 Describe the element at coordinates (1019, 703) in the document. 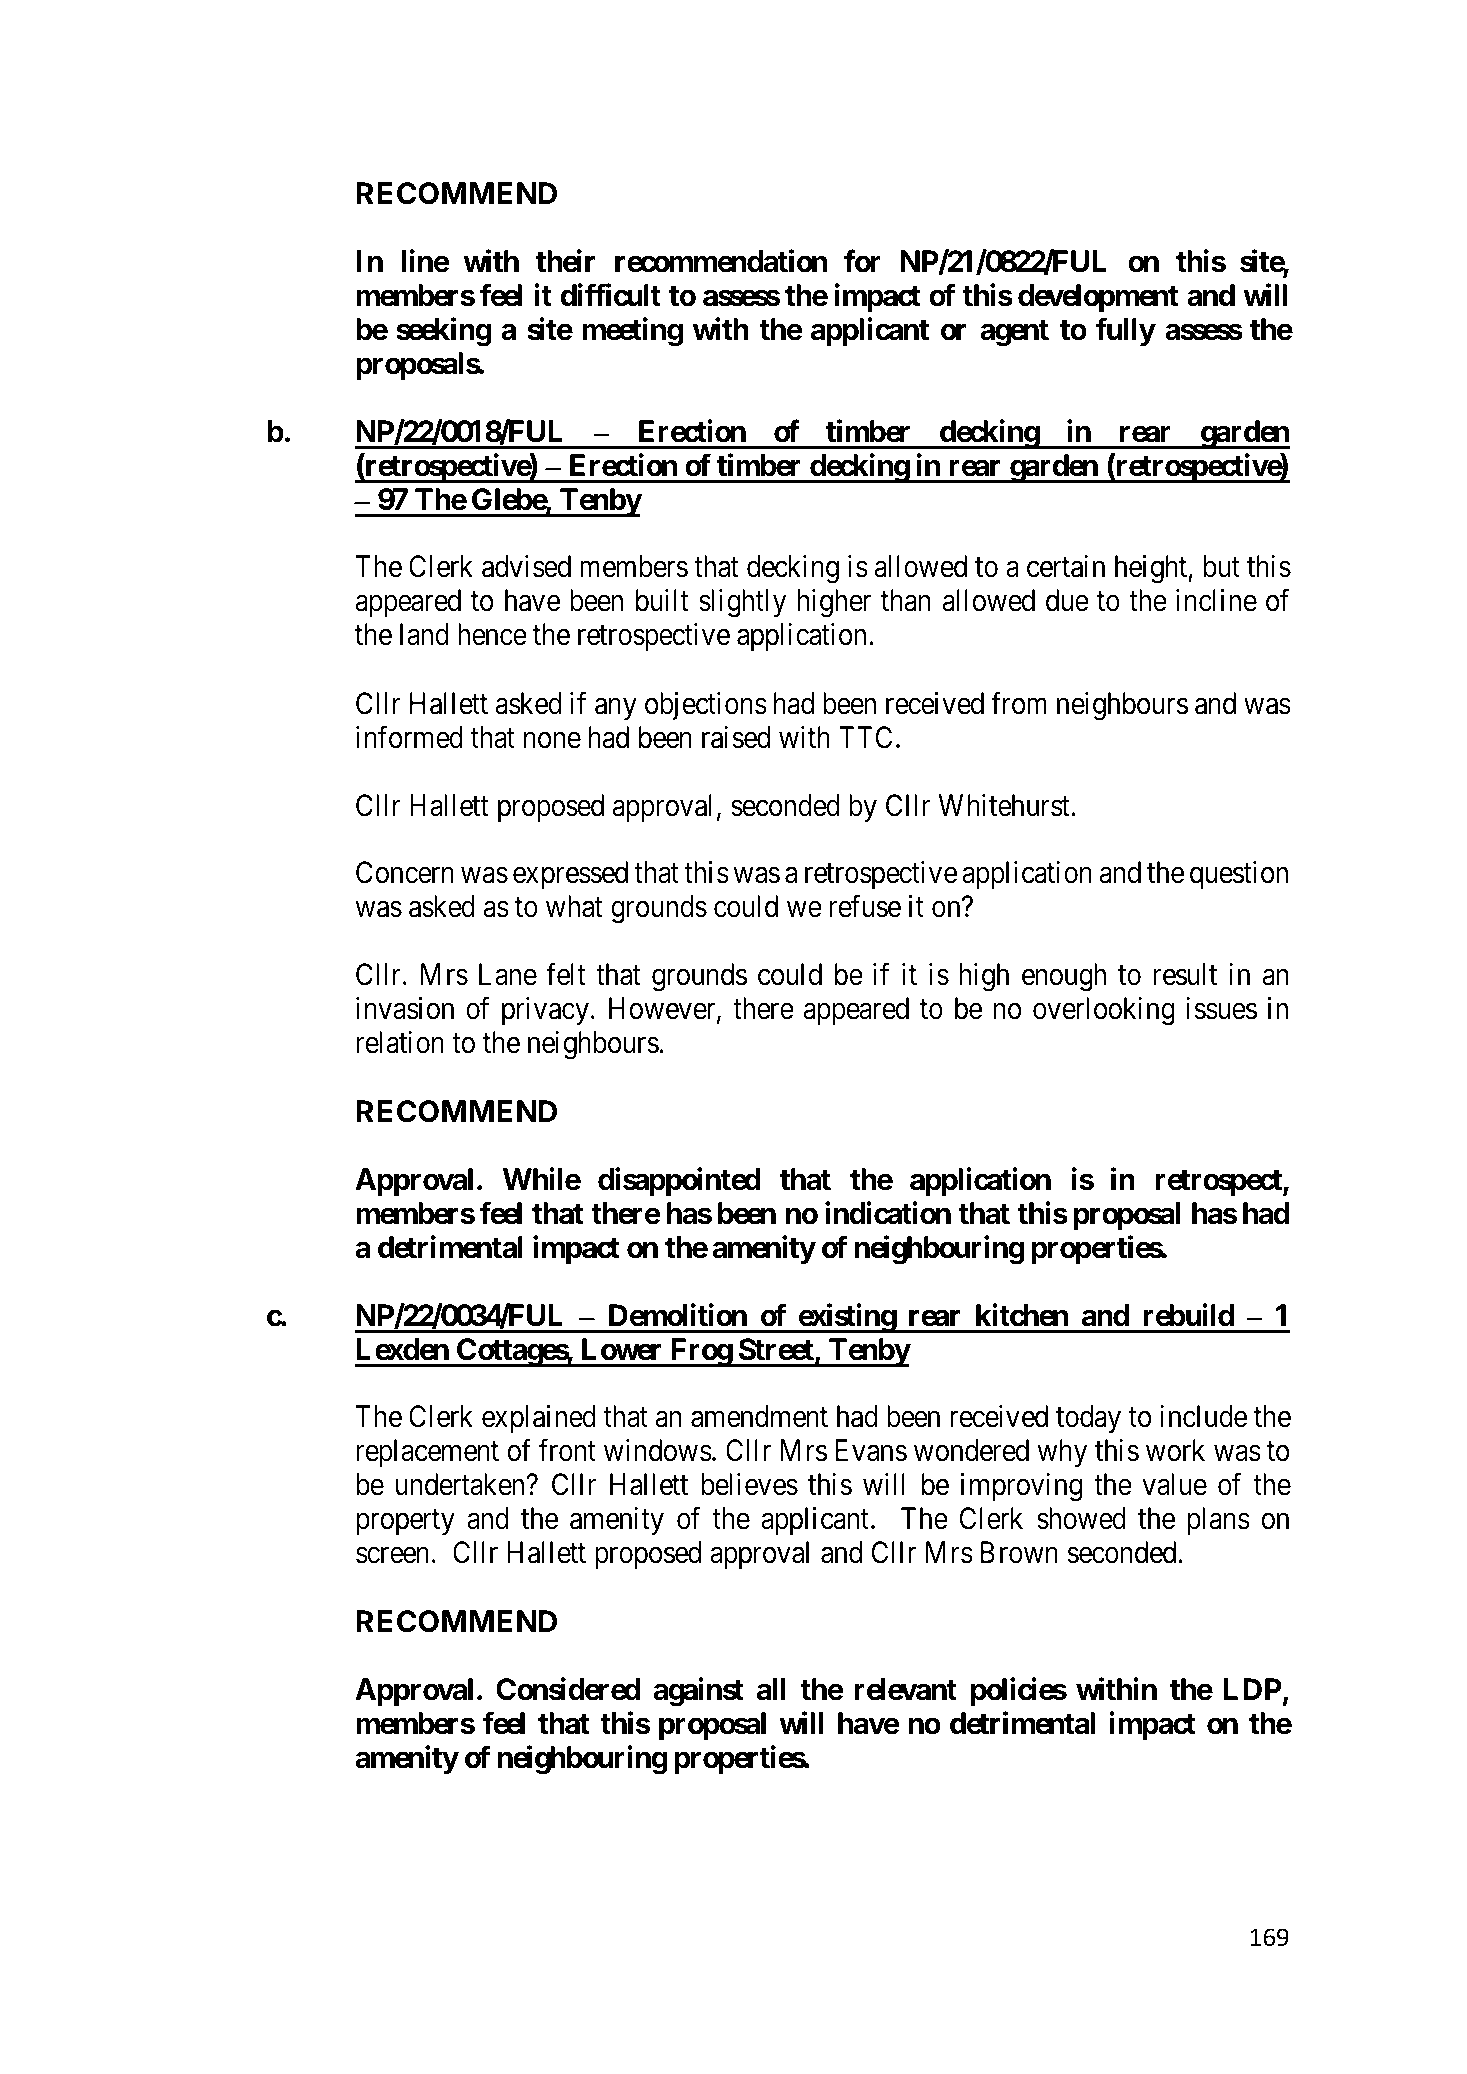

I see `from` at that location.
